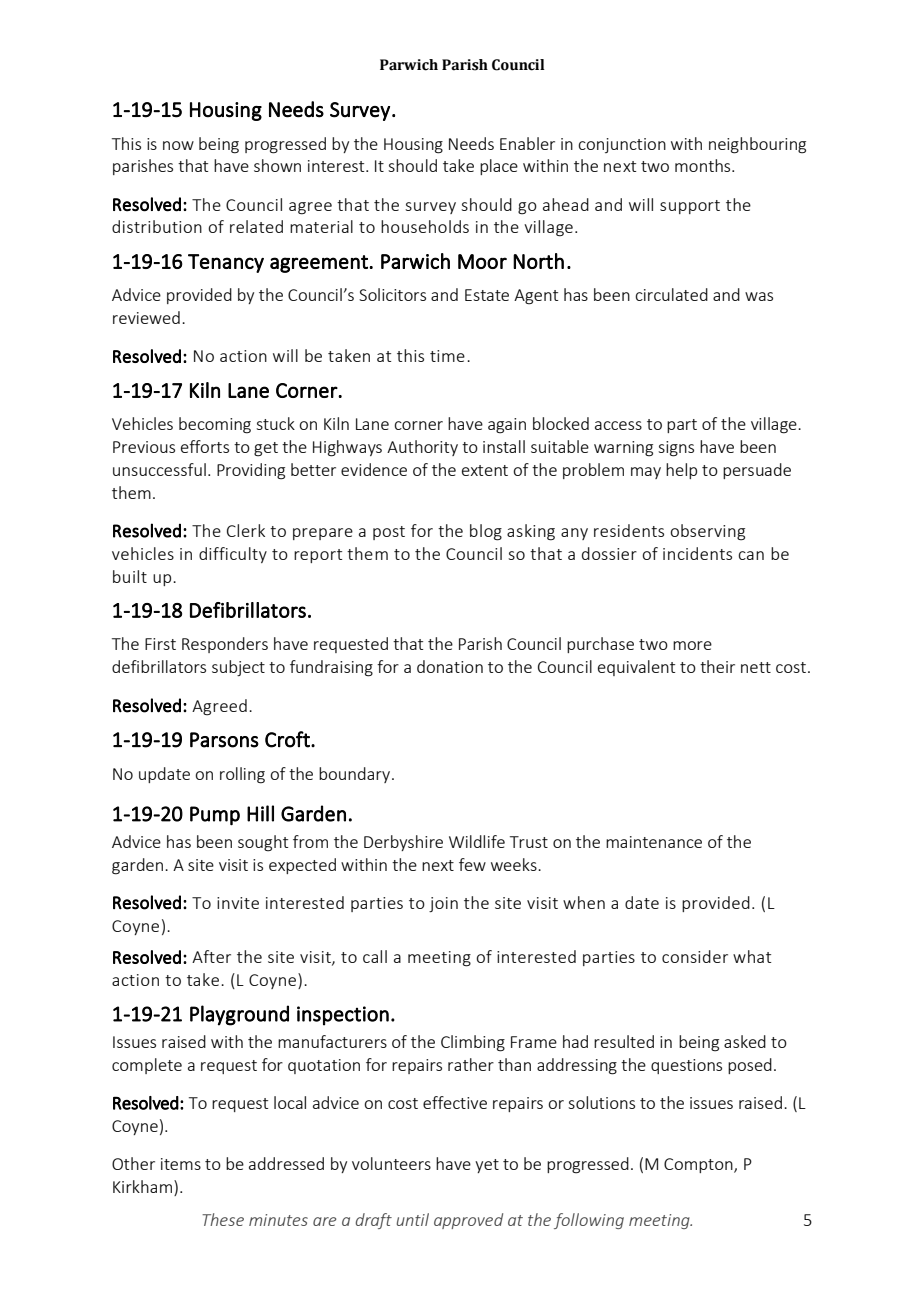 The height and width of the screenshot is (1308, 924). I want to click on now, so click(178, 145).
